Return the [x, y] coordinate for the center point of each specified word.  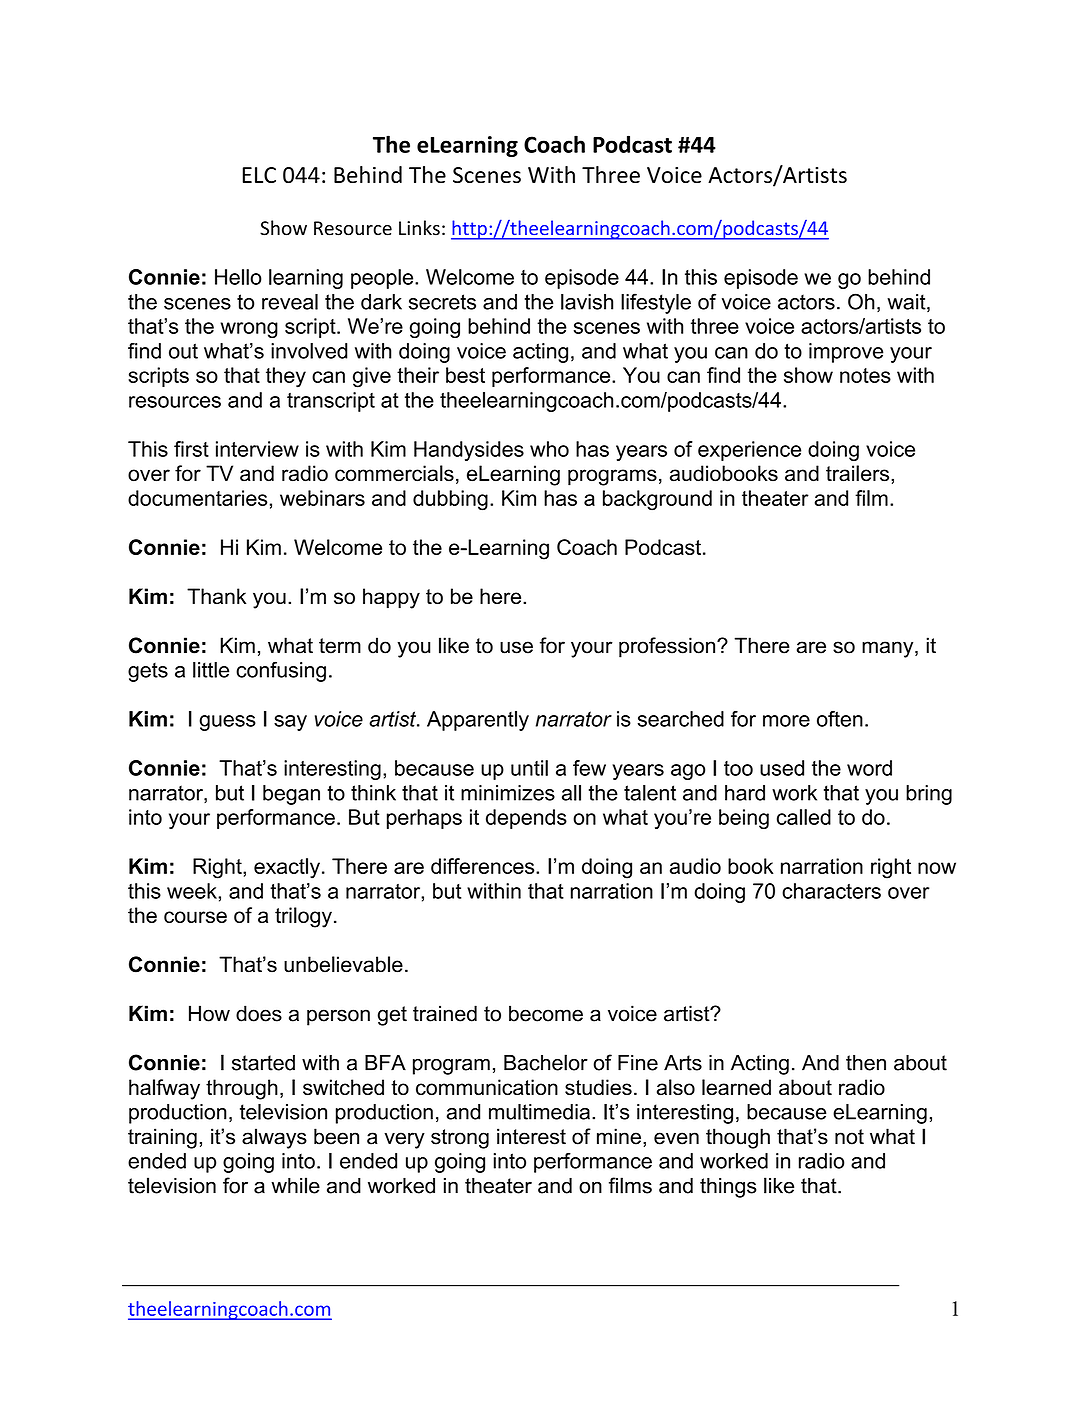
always [274, 1138]
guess [227, 723]
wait [907, 303]
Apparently [478, 721]
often [840, 719]
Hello [238, 277]
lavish [587, 302]
